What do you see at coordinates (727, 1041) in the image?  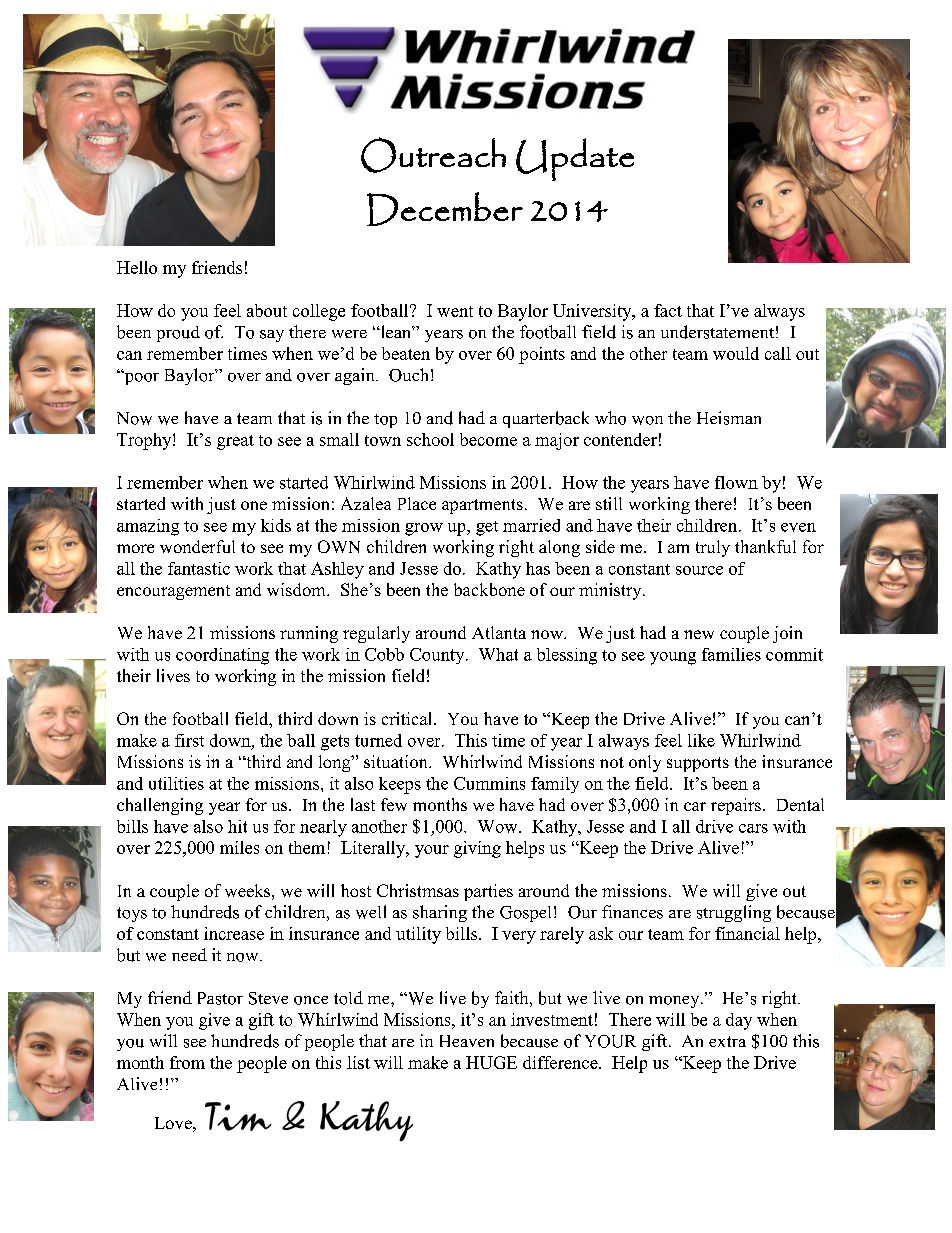 I see `extra` at bounding box center [727, 1041].
